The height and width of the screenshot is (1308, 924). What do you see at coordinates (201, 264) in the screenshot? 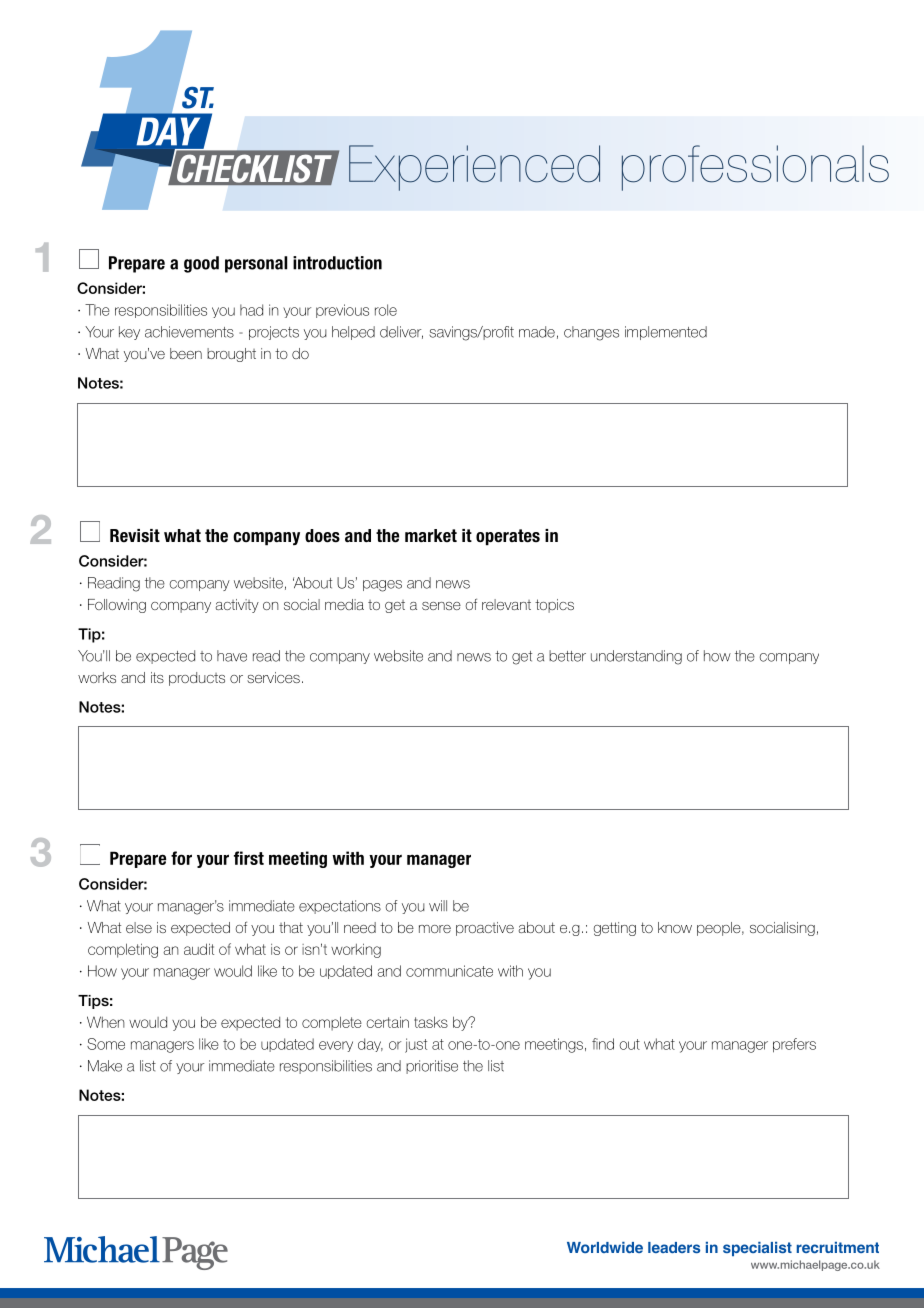
I see `good` at bounding box center [201, 264].
